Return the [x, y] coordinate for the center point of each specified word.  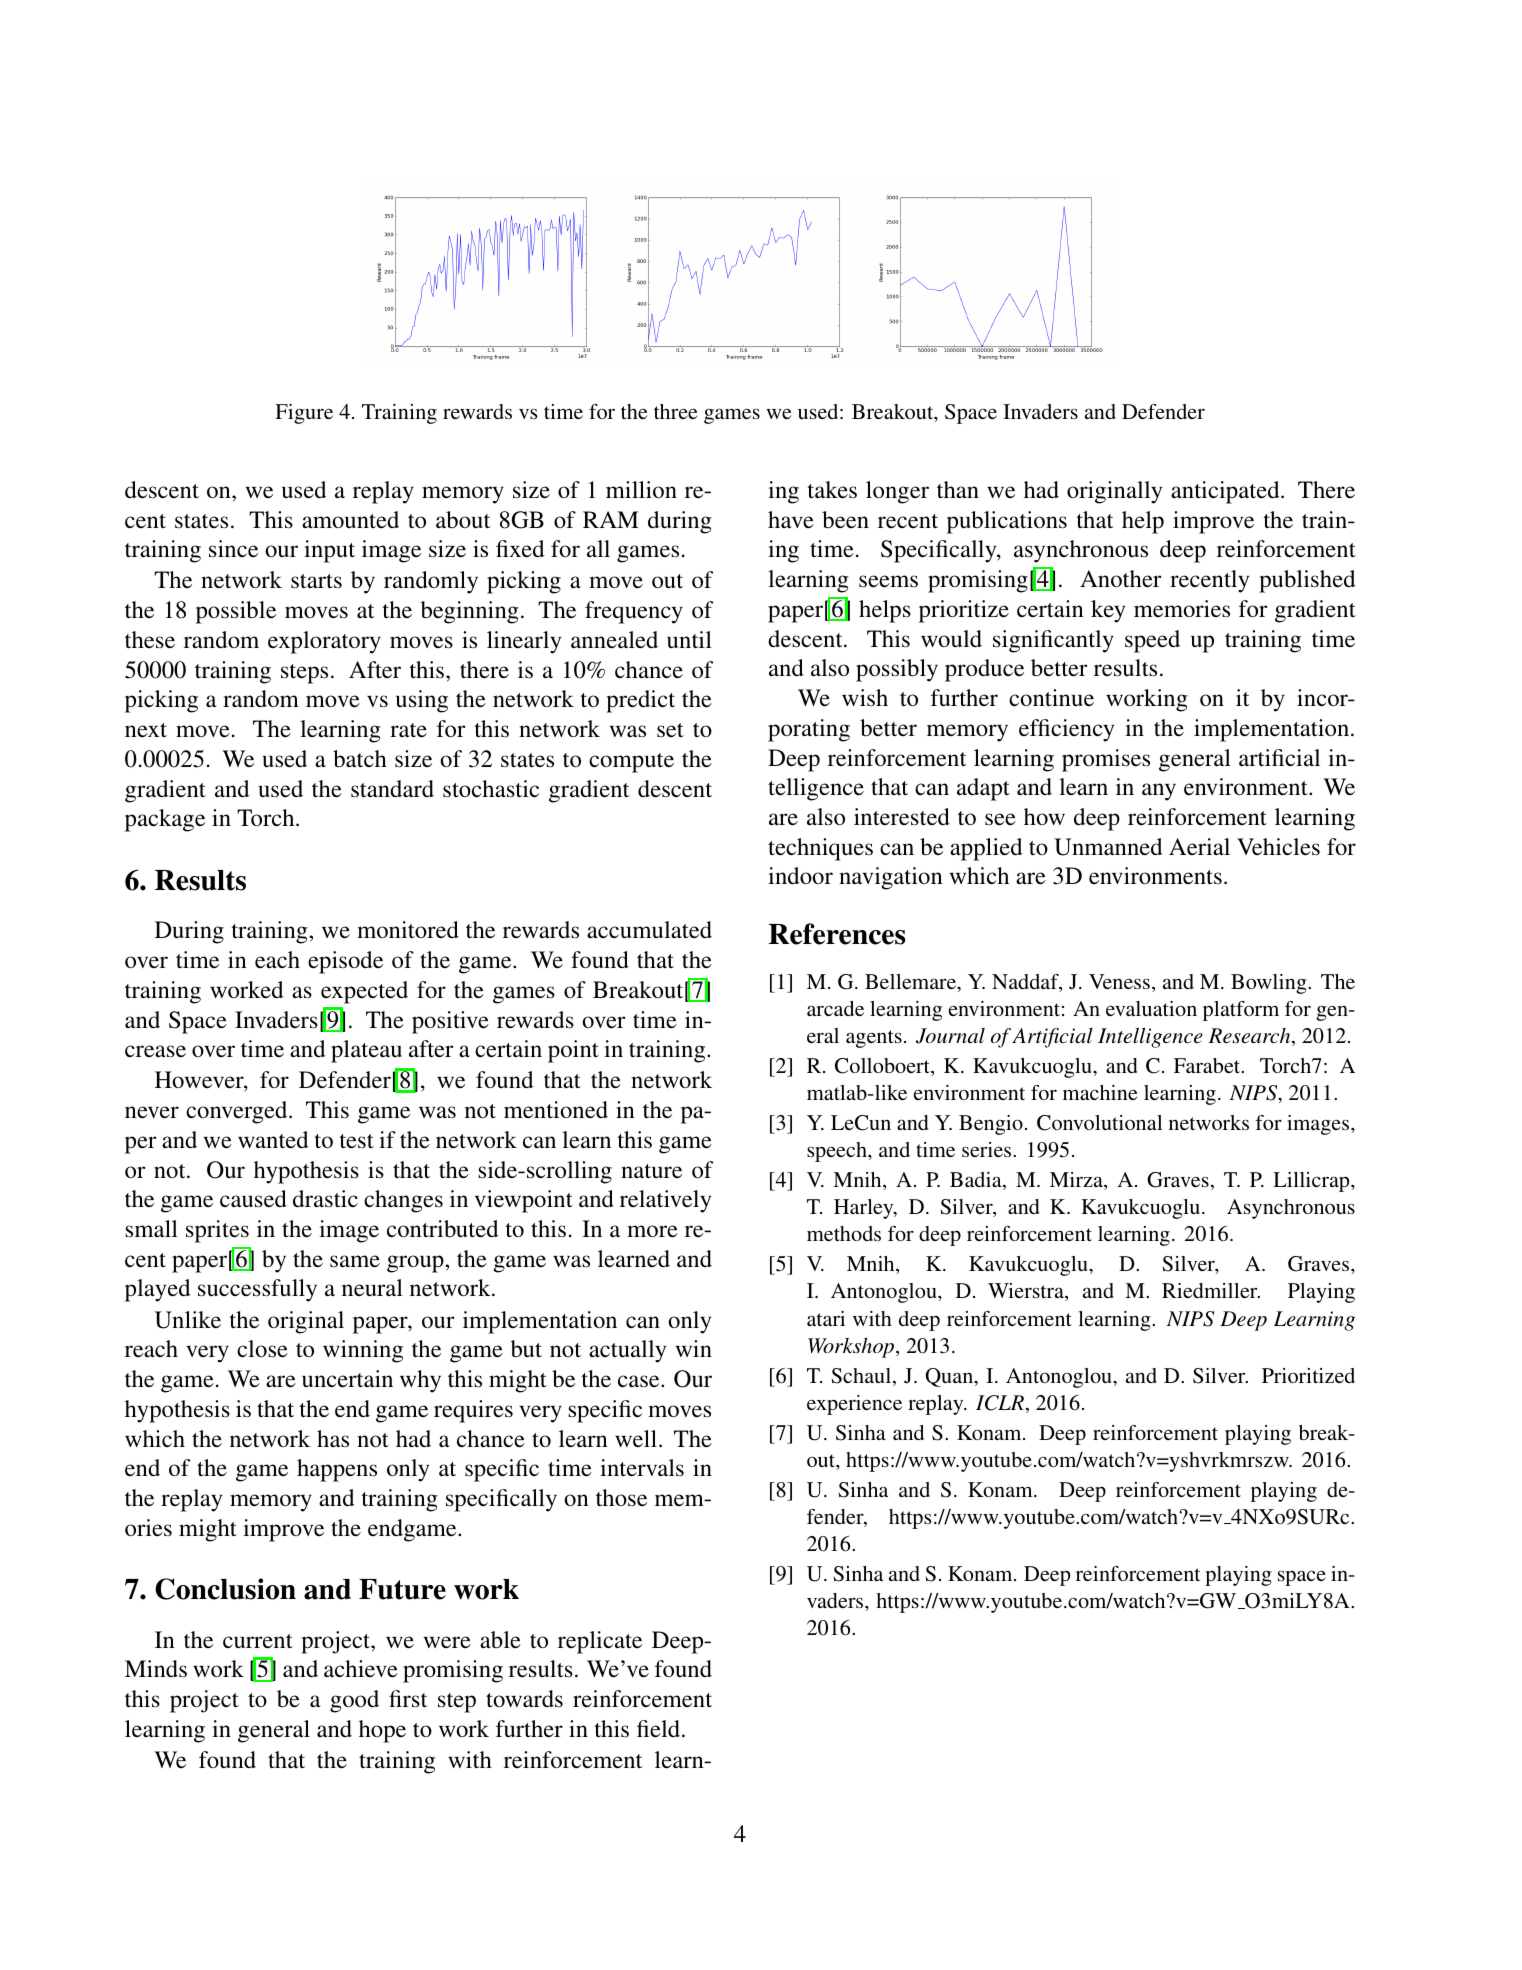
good [354, 1701]
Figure [304, 414]
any [1159, 792]
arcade [835, 1008]
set [670, 730]
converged [238, 1112]
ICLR [1000, 1403]
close [262, 1349]
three [676, 411]
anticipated [1226, 492]
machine [1100, 1092]
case [640, 1381]
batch [360, 759]
